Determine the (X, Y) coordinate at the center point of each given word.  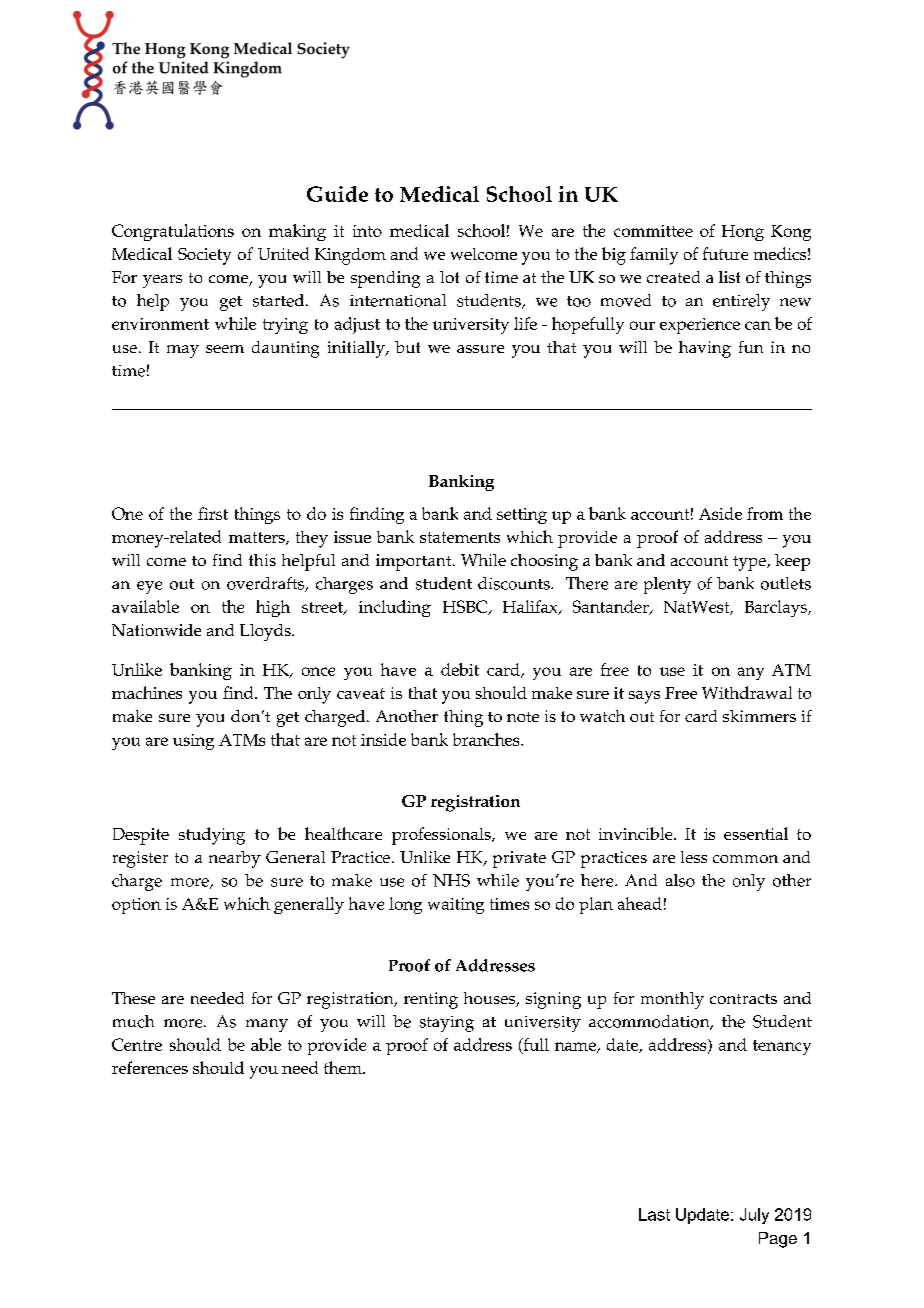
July (754, 1216)
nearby (235, 859)
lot (449, 277)
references (150, 1067)
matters (258, 538)
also (680, 880)
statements (460, 537)
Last (654, 1214)
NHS (451, 880)
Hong (743, 233)
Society (204, 256)
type (750, 563)
